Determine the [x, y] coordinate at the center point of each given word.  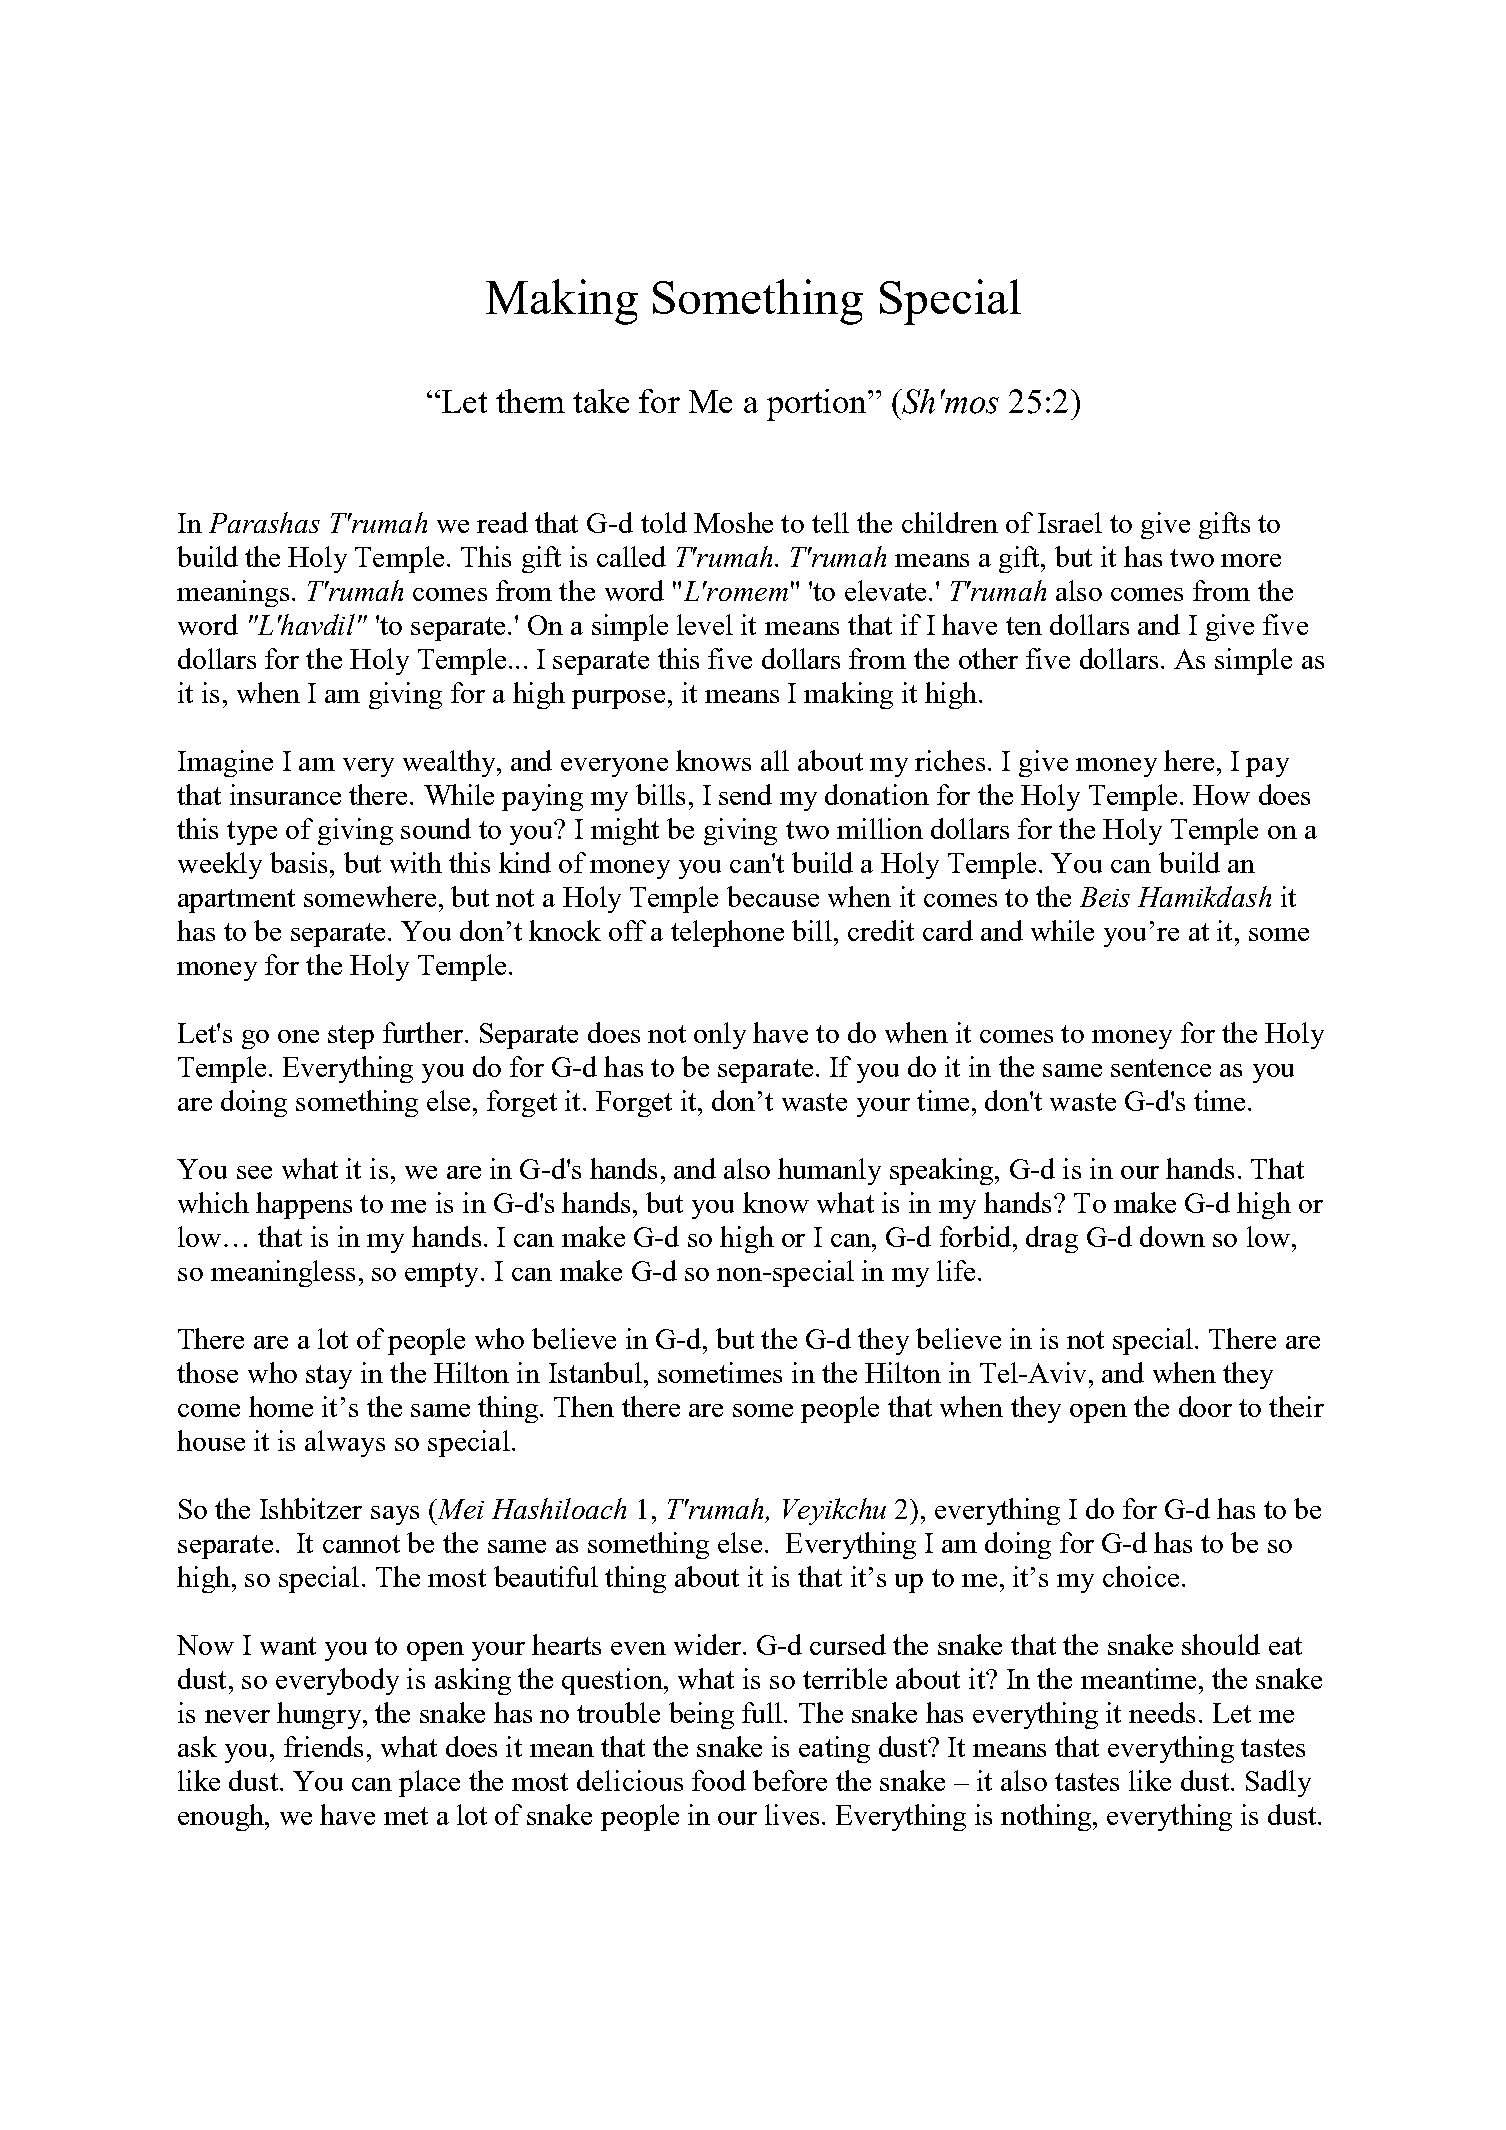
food [719, 1780]
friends [323, 1746]
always [345, 1443]
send [745, 794]
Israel [1070, 522]
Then [584, 1406]
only [720, 1035]
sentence [1161, 1068]
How [1221, 795]
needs [1162, 1712]
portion [818, 405]
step [351, 1037]
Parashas [264, 522]
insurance [285, 794]
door [1205, 1406]
